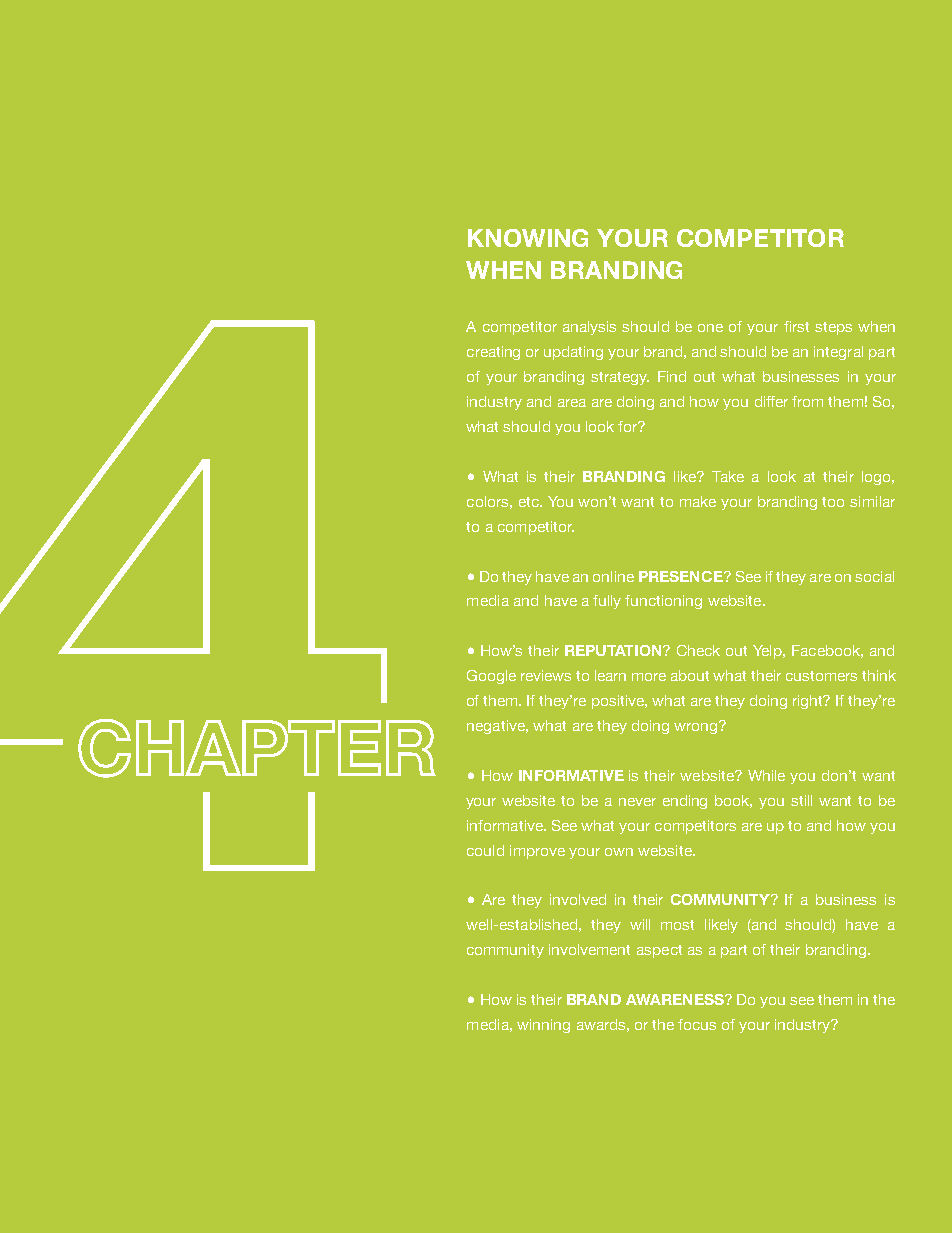 The width and height of the document is (952, 1233). Describe the element at coordinates (697, 1024) in the document. I see `focus` at that location.
